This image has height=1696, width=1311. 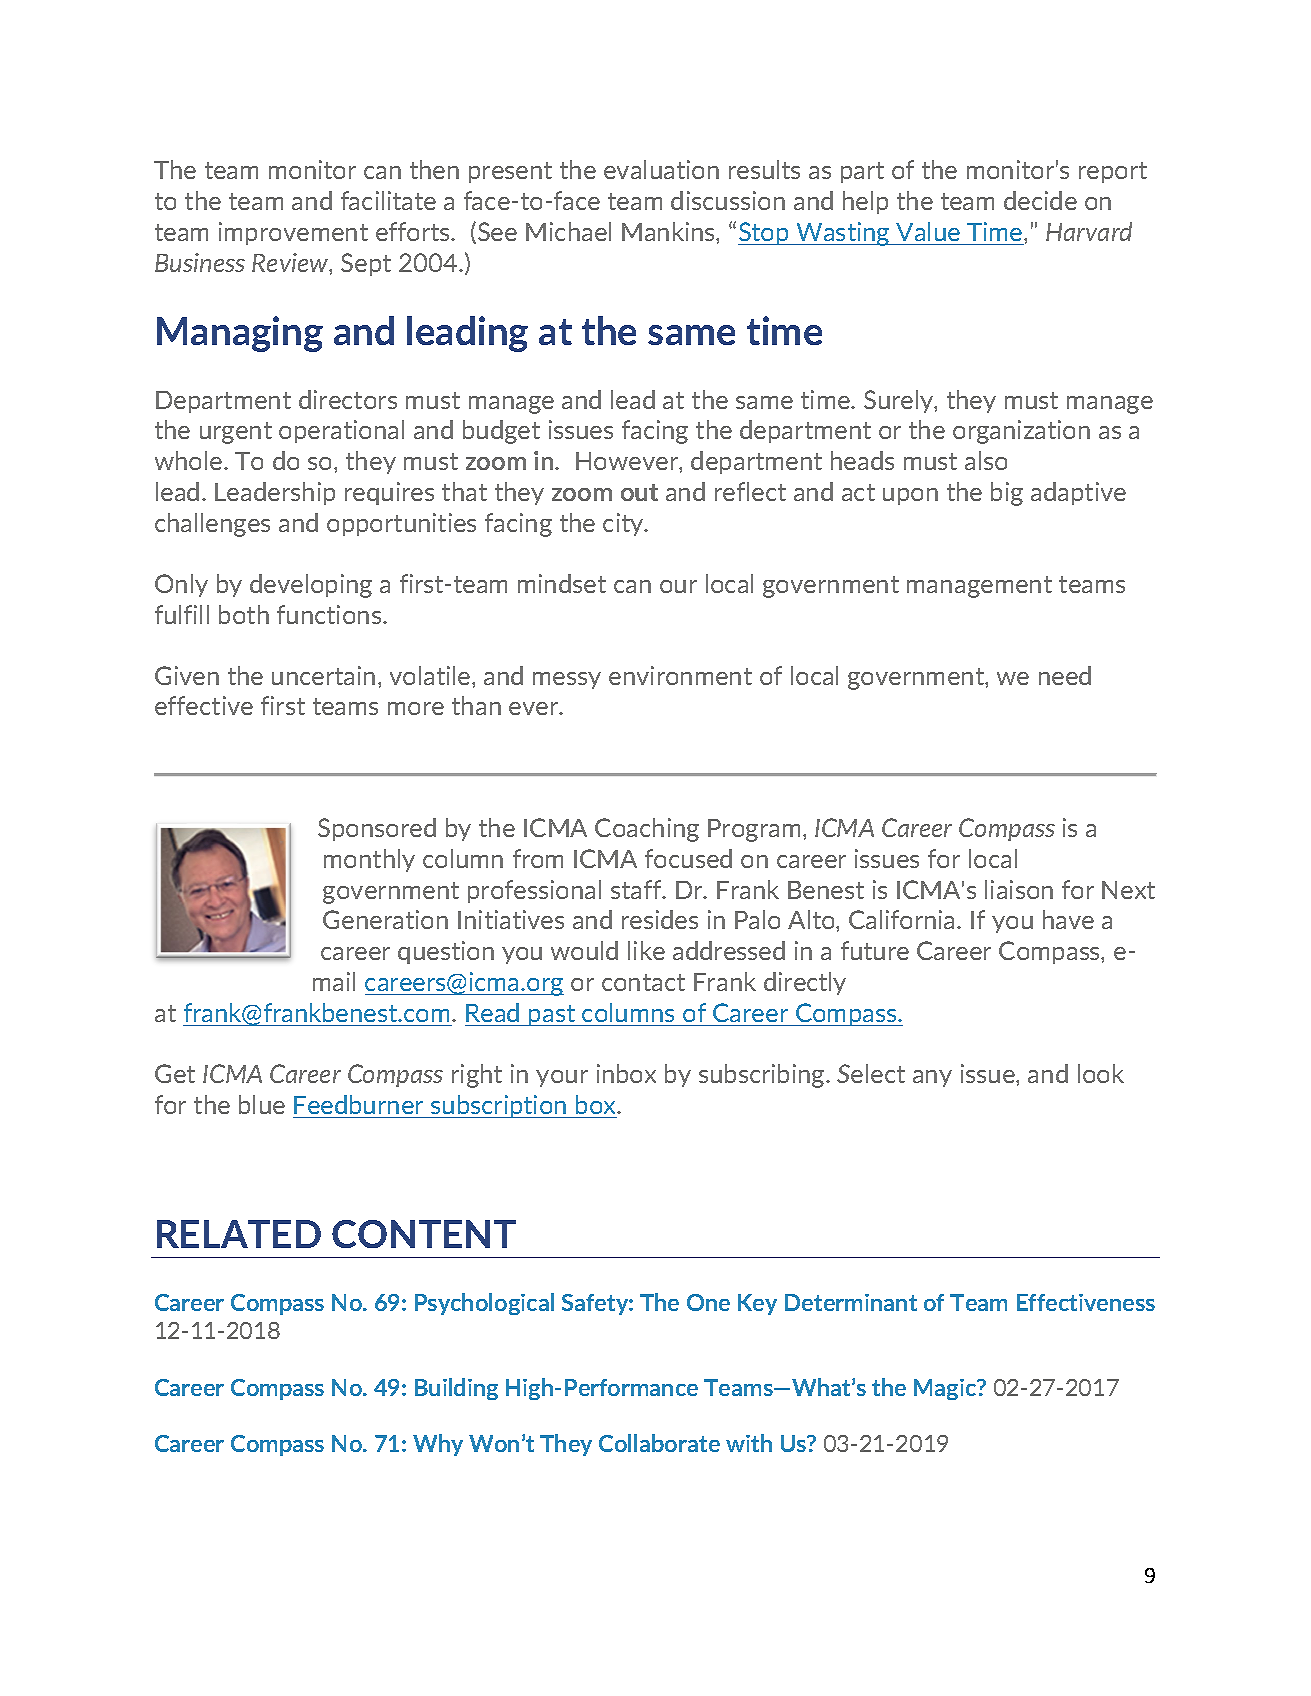 I want to click on contact, so click(x=643, y=982).
